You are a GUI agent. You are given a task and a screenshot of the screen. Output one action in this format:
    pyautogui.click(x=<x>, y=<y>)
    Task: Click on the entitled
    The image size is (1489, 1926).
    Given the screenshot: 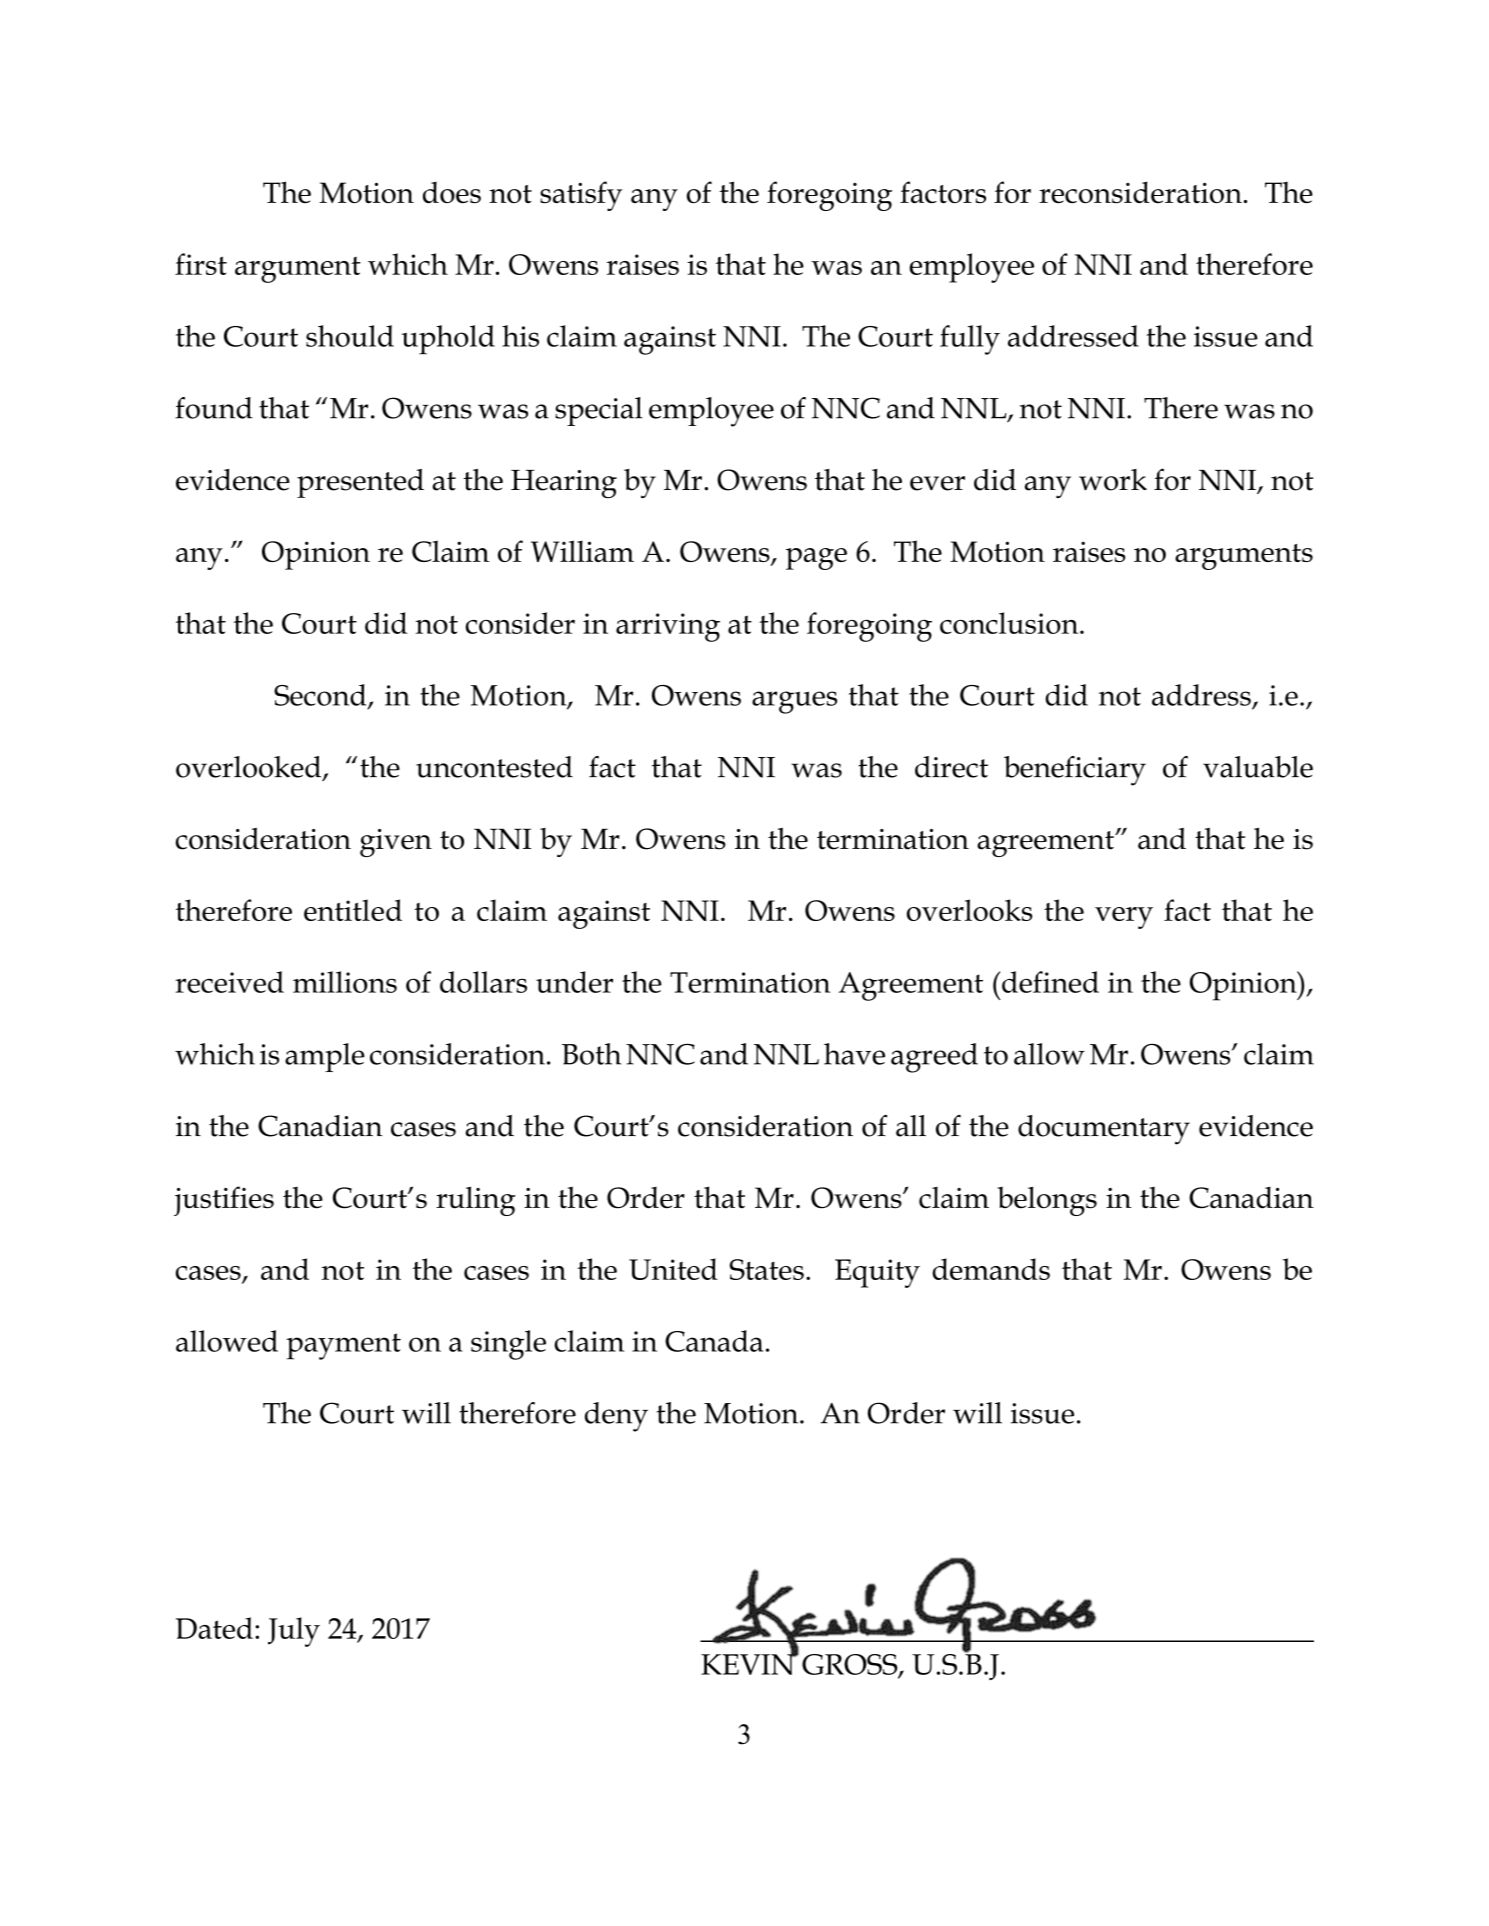 What is the action you would take?
    pyautogui.click(x=353, y=910)
